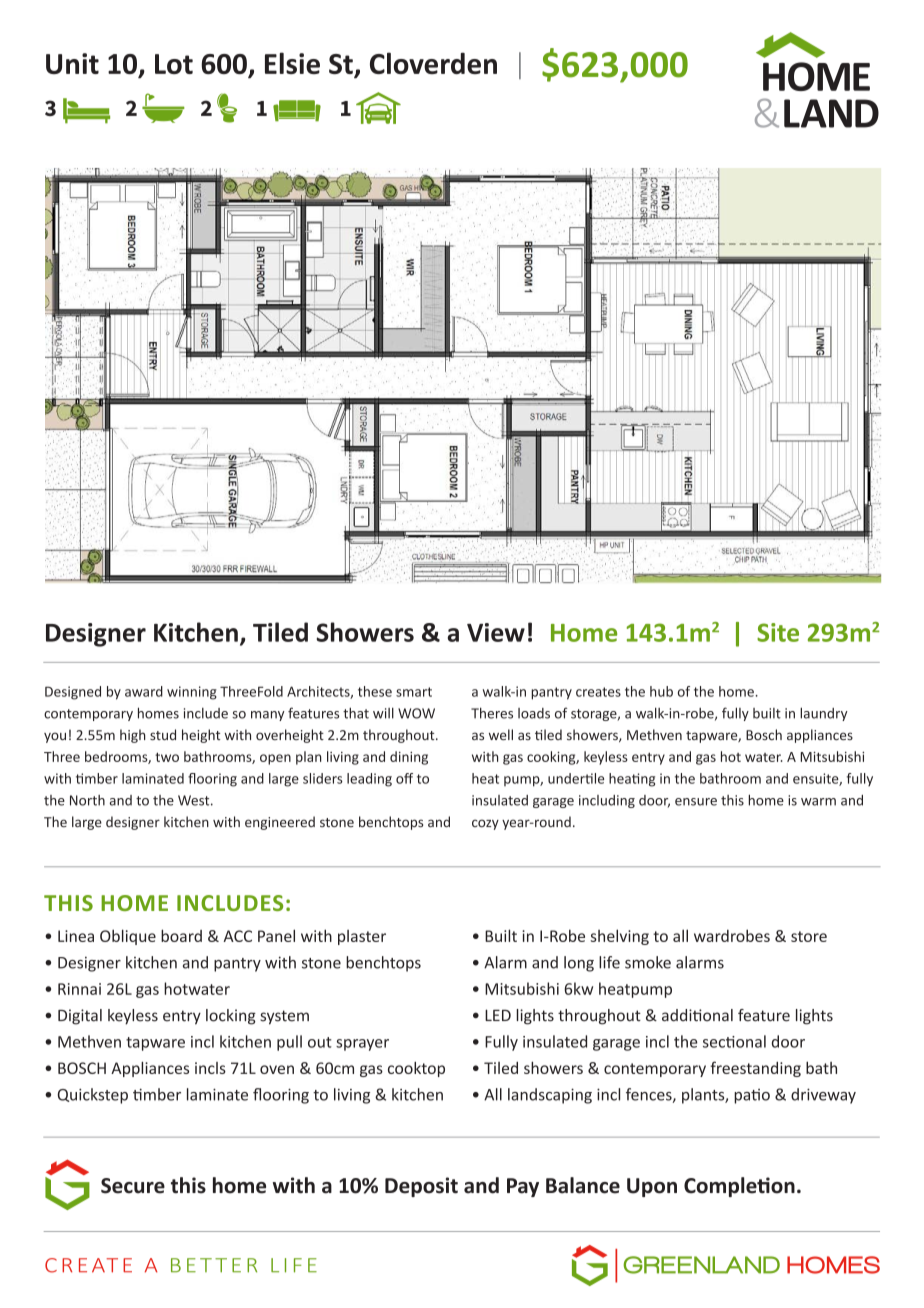 This page has width=924, height=1308. I want to click on award, so click(144, 691).
